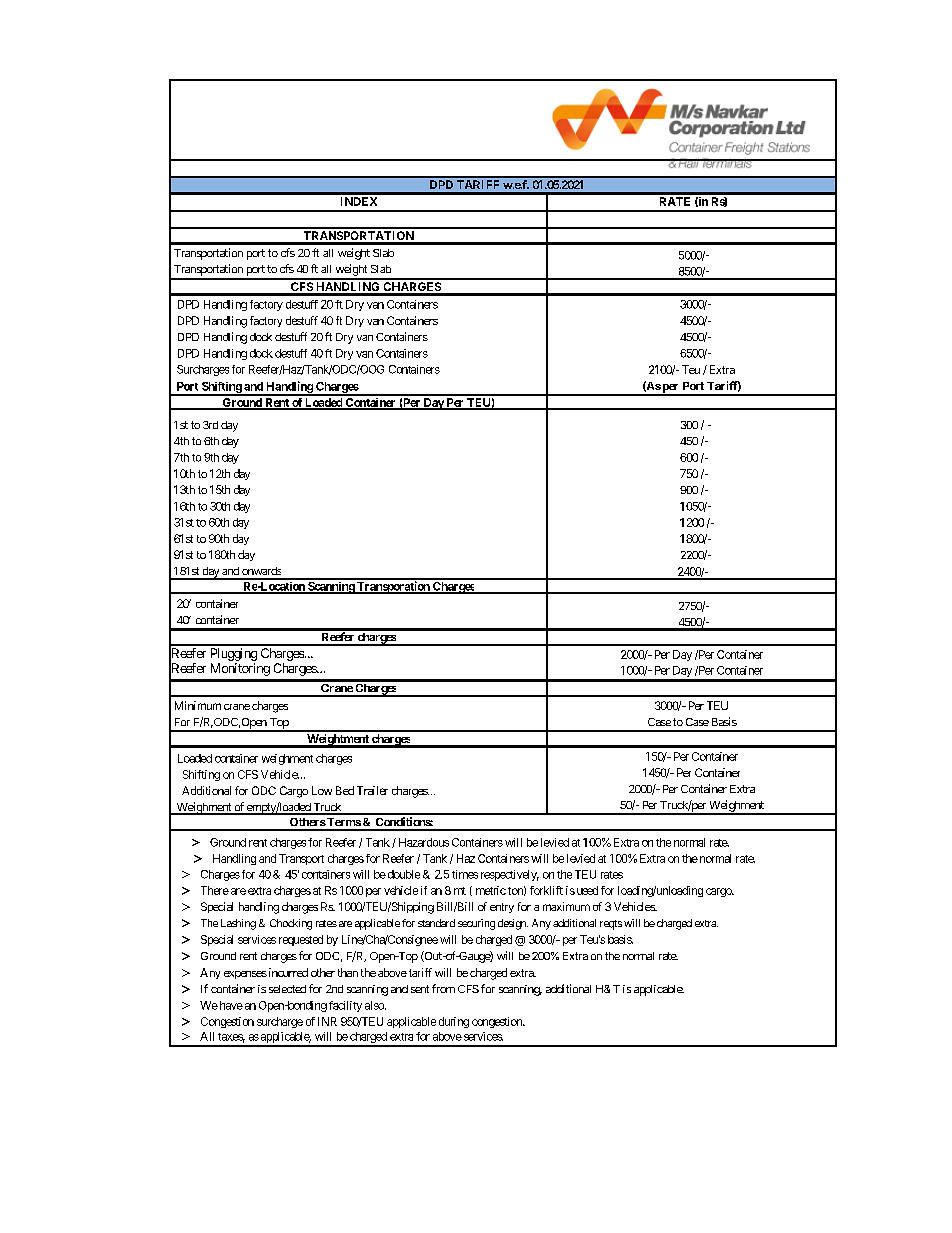  Describe the element at coordinates (198, 705) in the page. I see `Minimum` at that location.
